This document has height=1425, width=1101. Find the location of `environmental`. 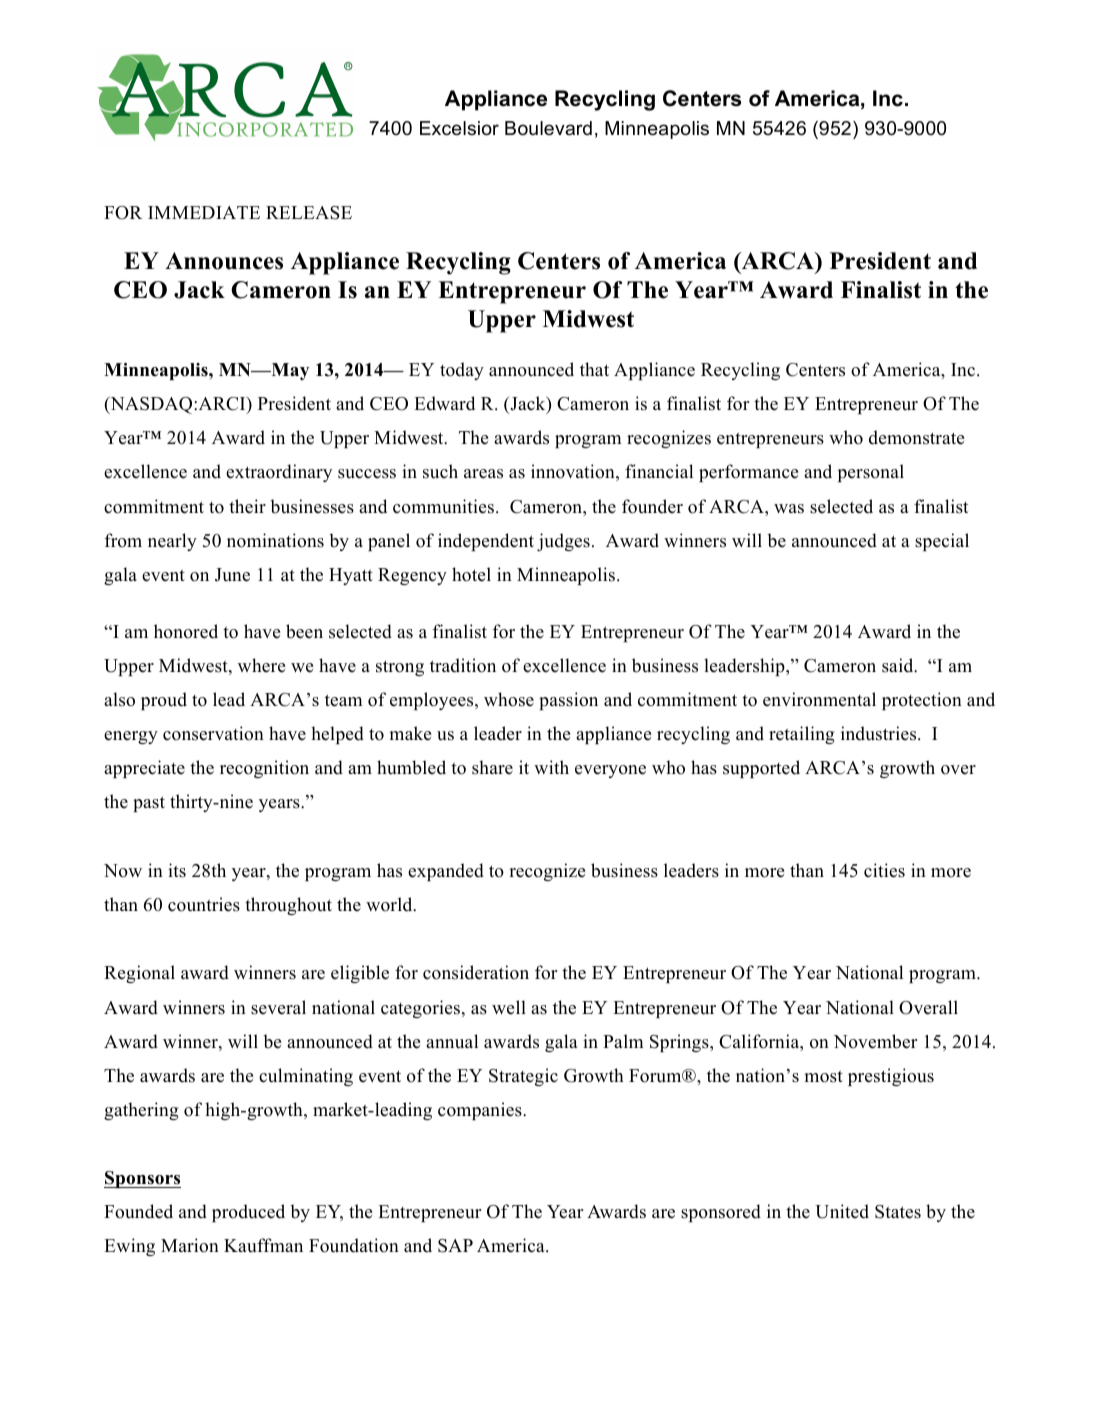

environmental is located at coordinates (819, 699).
